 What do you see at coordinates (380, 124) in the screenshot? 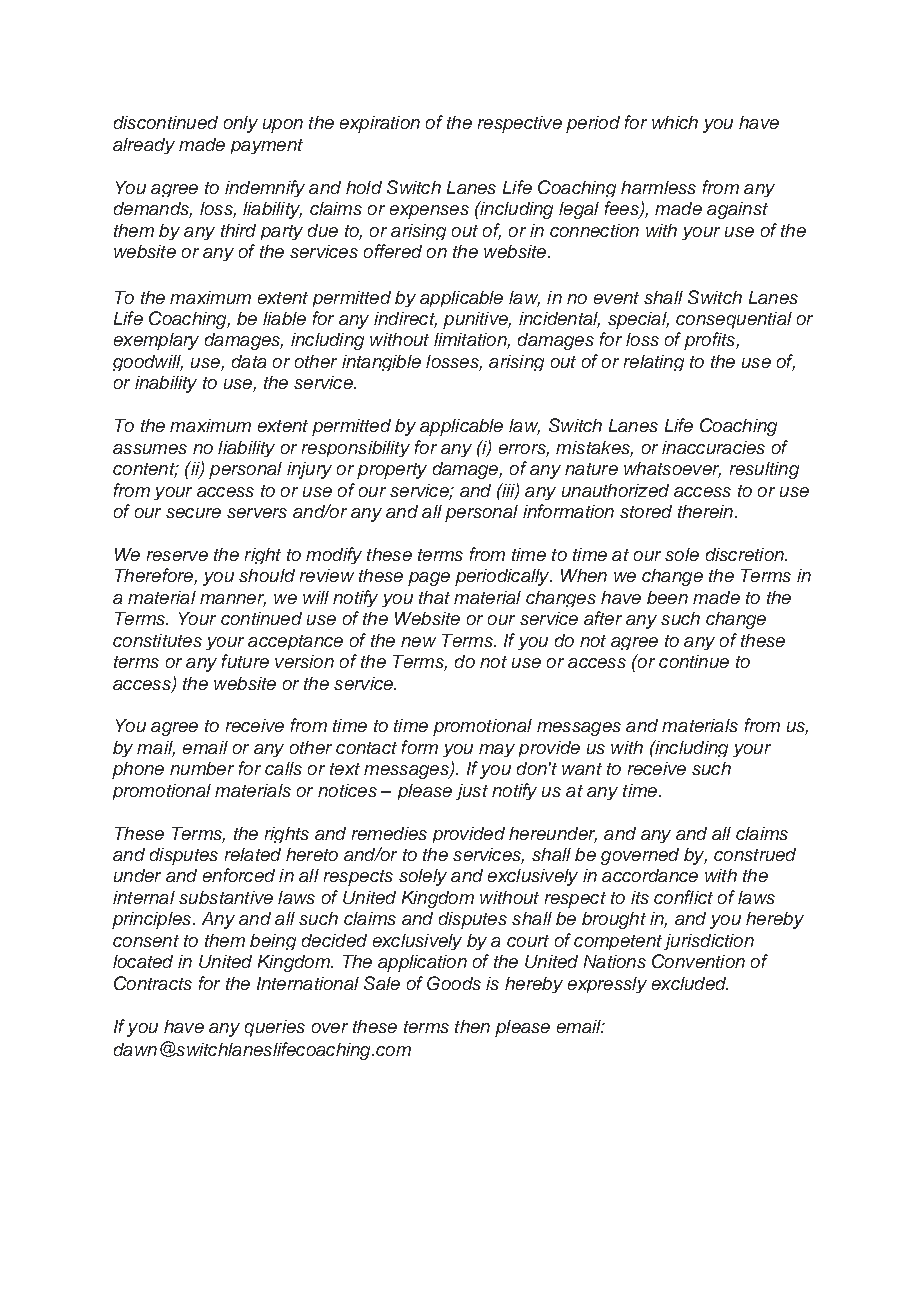
I see `expiration` at bounding box center [380, 124].
